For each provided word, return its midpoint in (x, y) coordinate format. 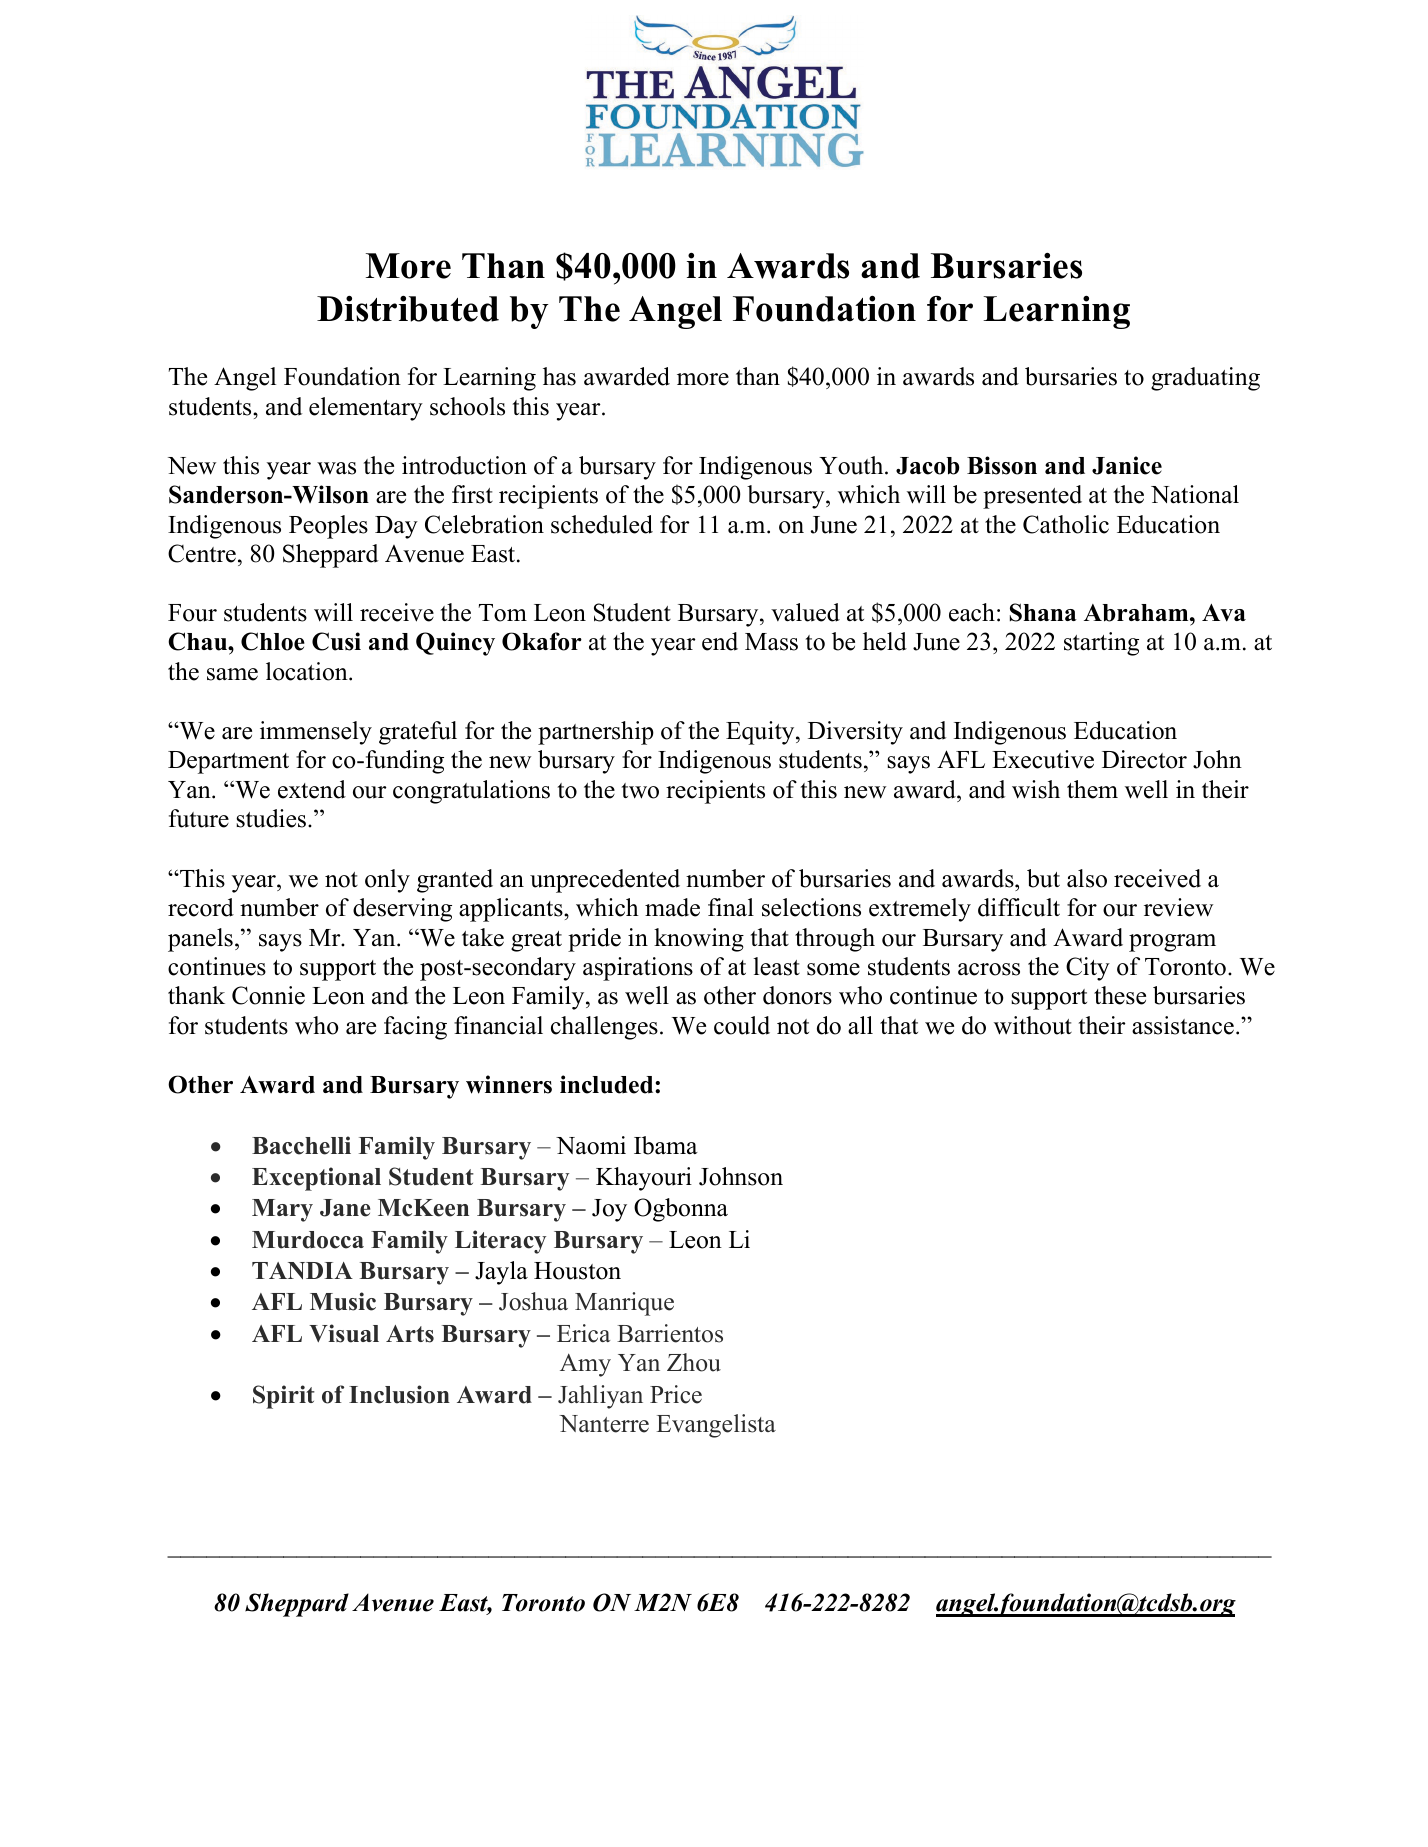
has (559, 376)
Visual (344, 1333)
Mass (771, 642)
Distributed (408, 309)
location (308, 671)
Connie (268, 995)
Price (676, 1394)
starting (1101, 644)
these (1120, 995)
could (742, 1025)
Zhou (694, 1362)
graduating (1205, 379)
